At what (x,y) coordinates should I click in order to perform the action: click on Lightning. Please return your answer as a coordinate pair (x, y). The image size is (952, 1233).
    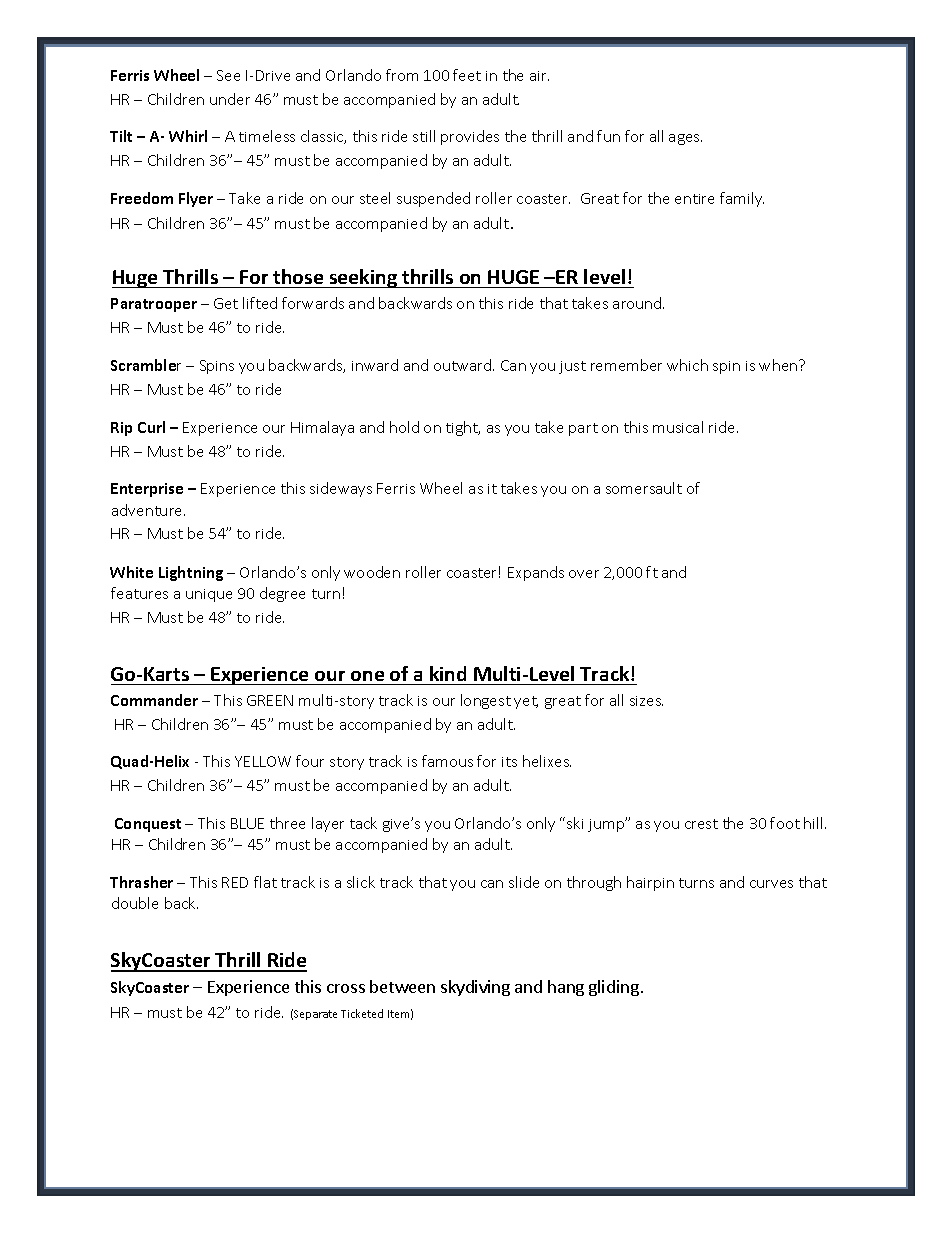
    Looking at the image, I should click on (191, 573).
